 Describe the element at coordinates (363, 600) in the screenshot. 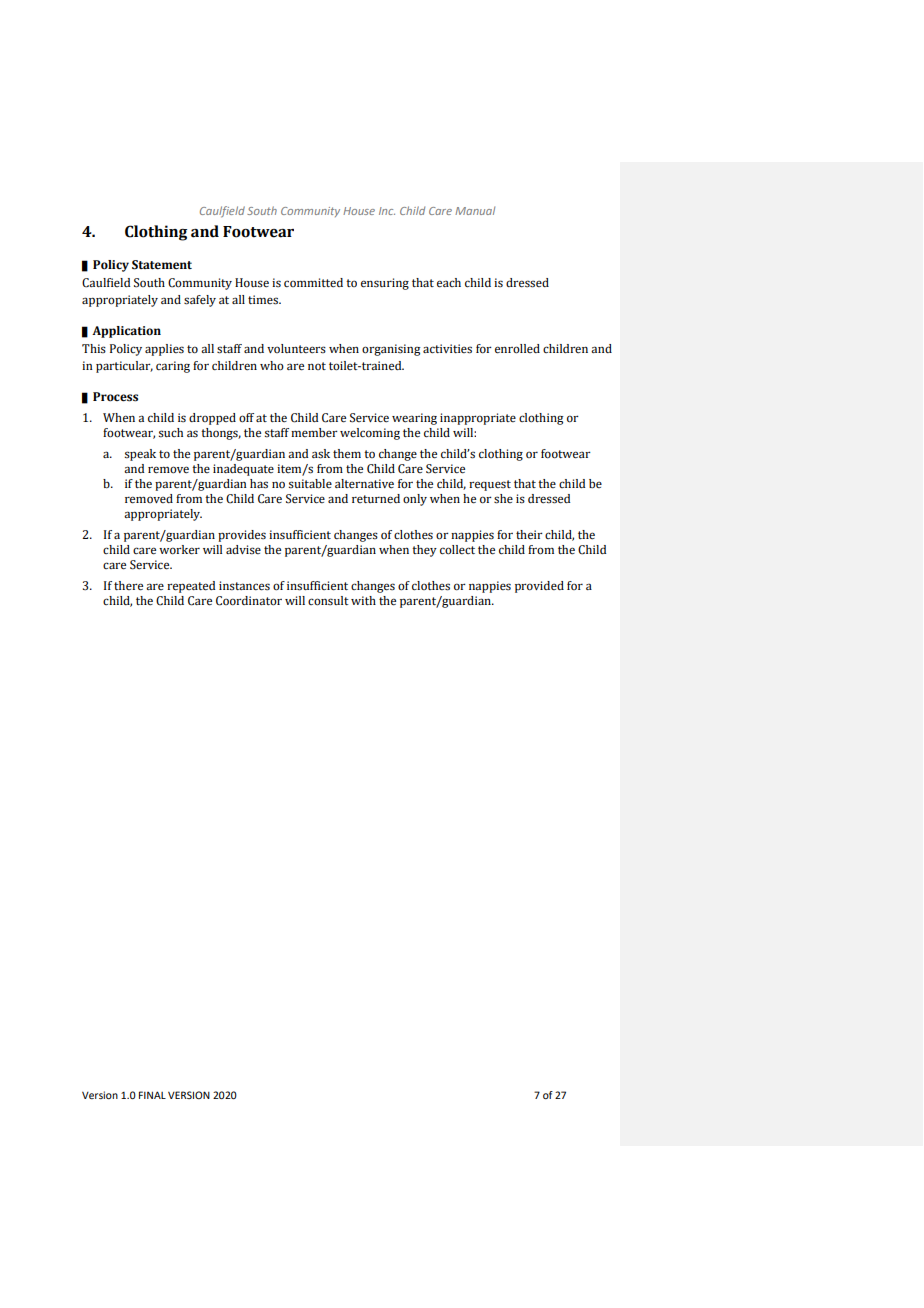

I see `with` at that location.
